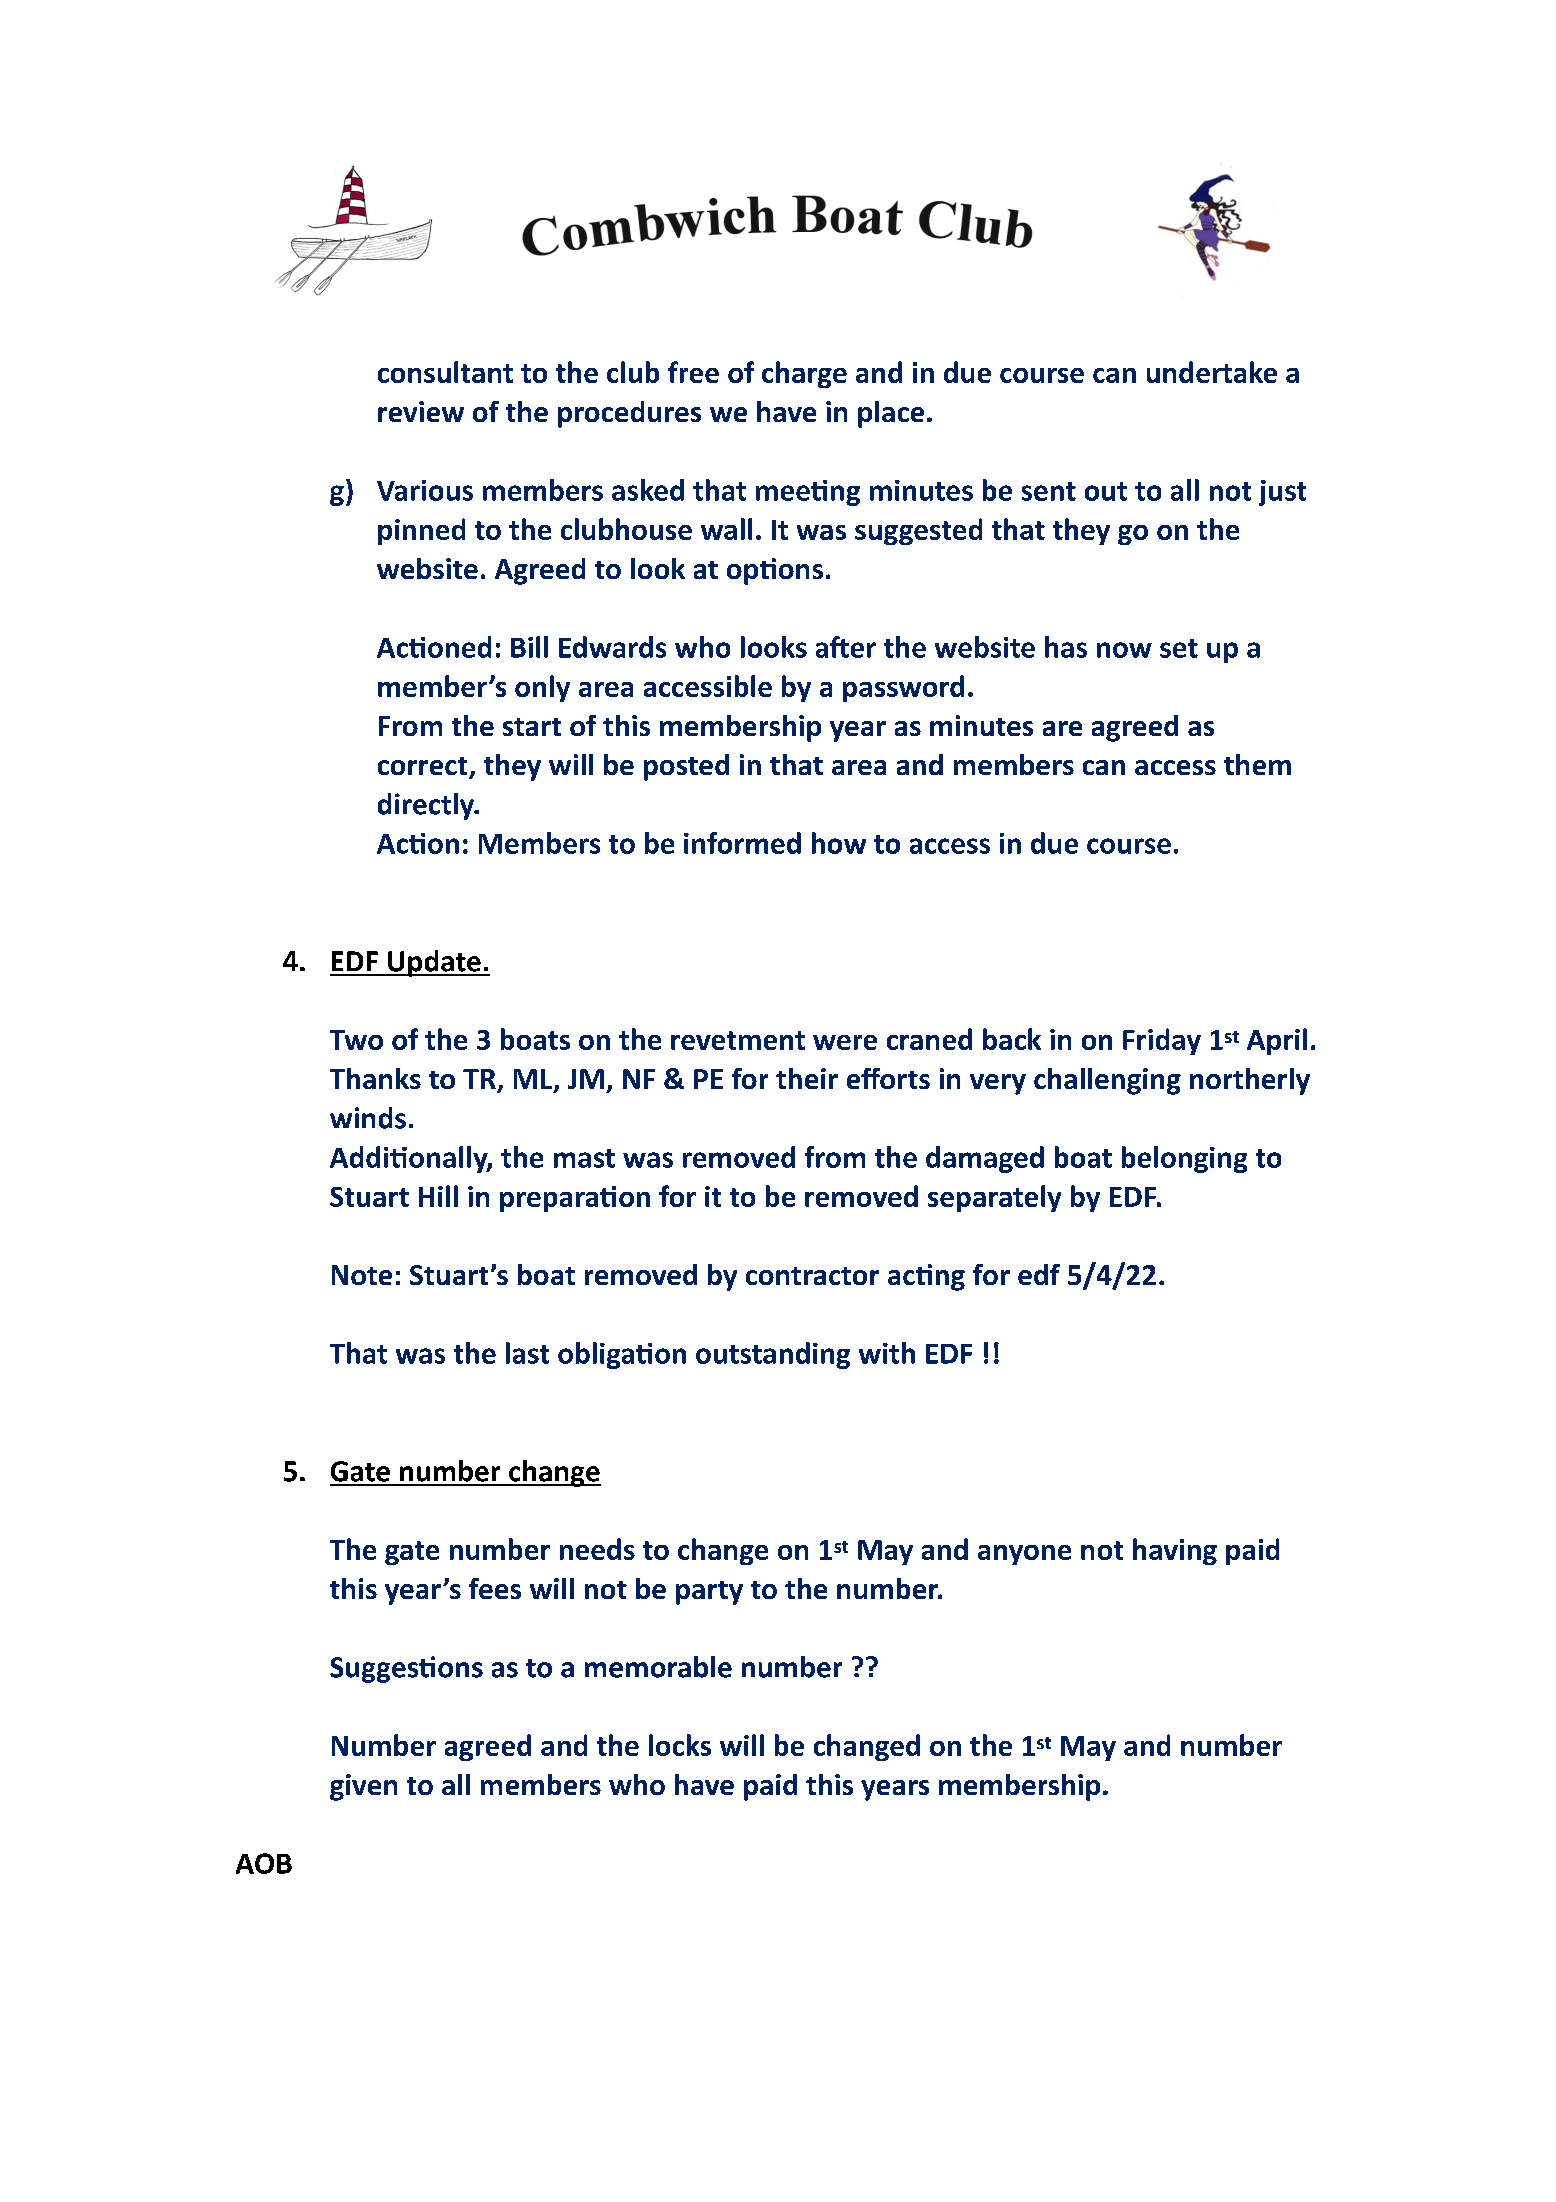 This screenshot has width=1556, height=2202. What do you see at coordinates (686, 767) in the screenshot?
I see `posted` at bounding box center [686, 767].
